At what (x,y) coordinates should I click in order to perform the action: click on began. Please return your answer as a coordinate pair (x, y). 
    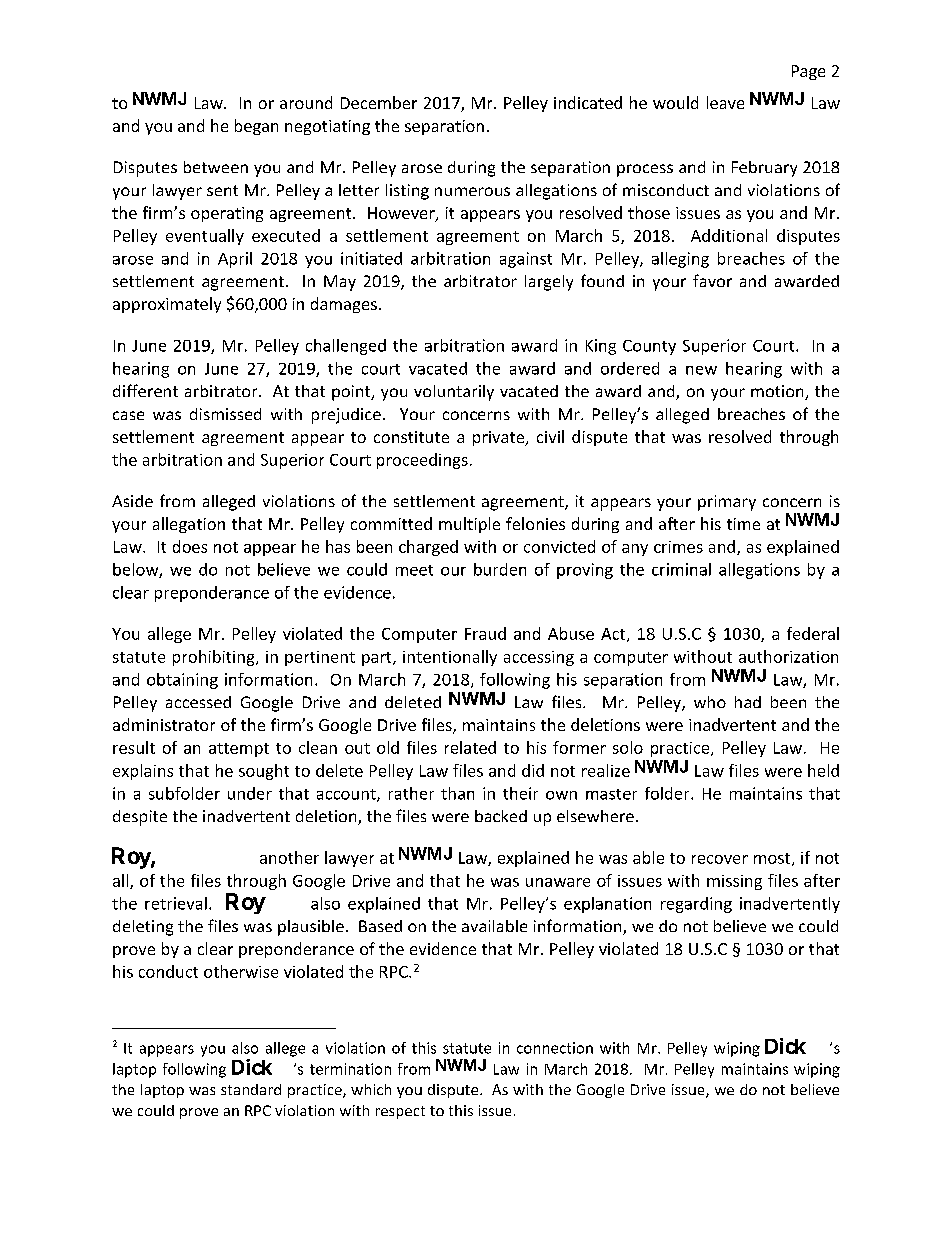
    Looking at the image, I should click on (256, 127).
